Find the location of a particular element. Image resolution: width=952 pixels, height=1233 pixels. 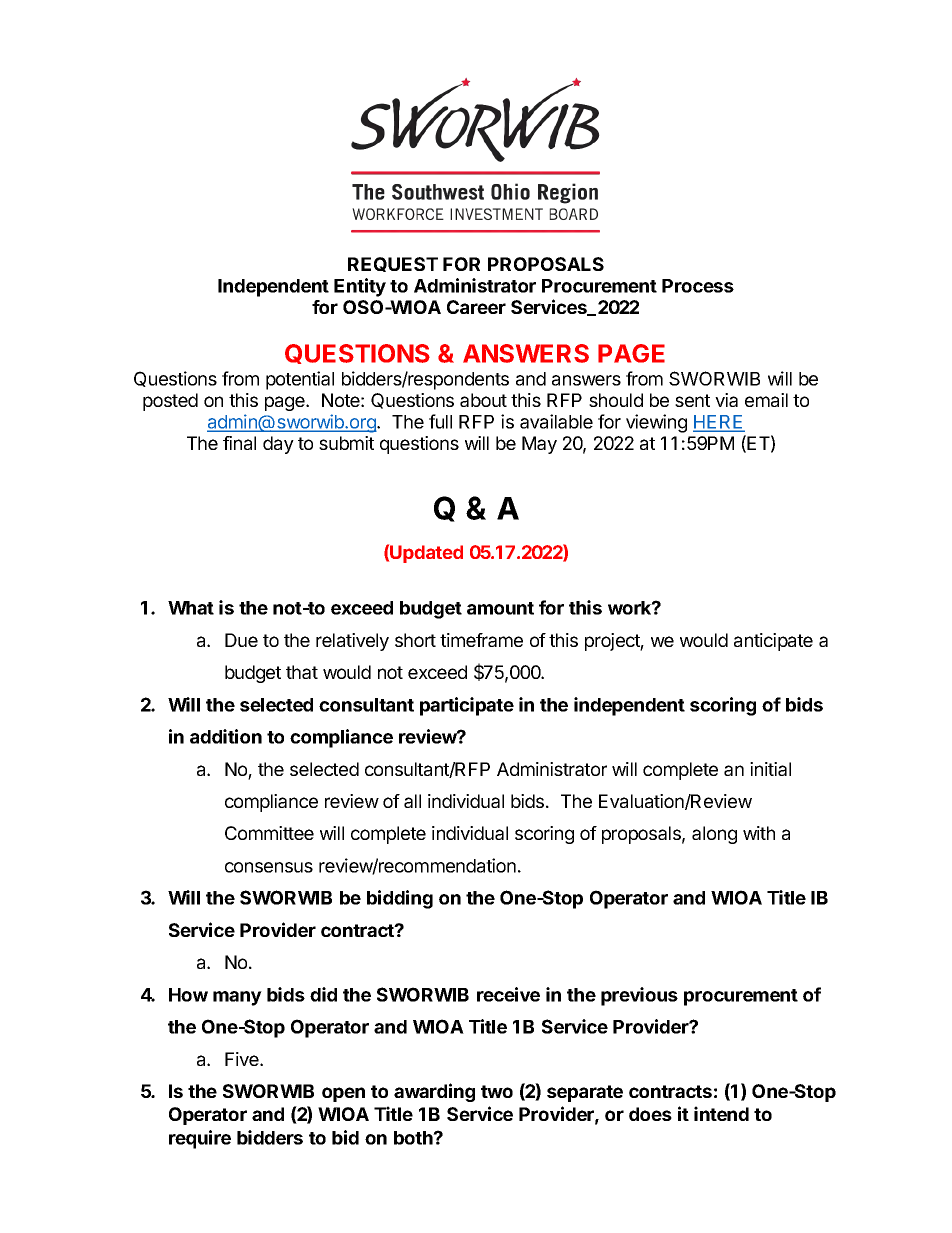

addition is located at coordinates (226, 736).
